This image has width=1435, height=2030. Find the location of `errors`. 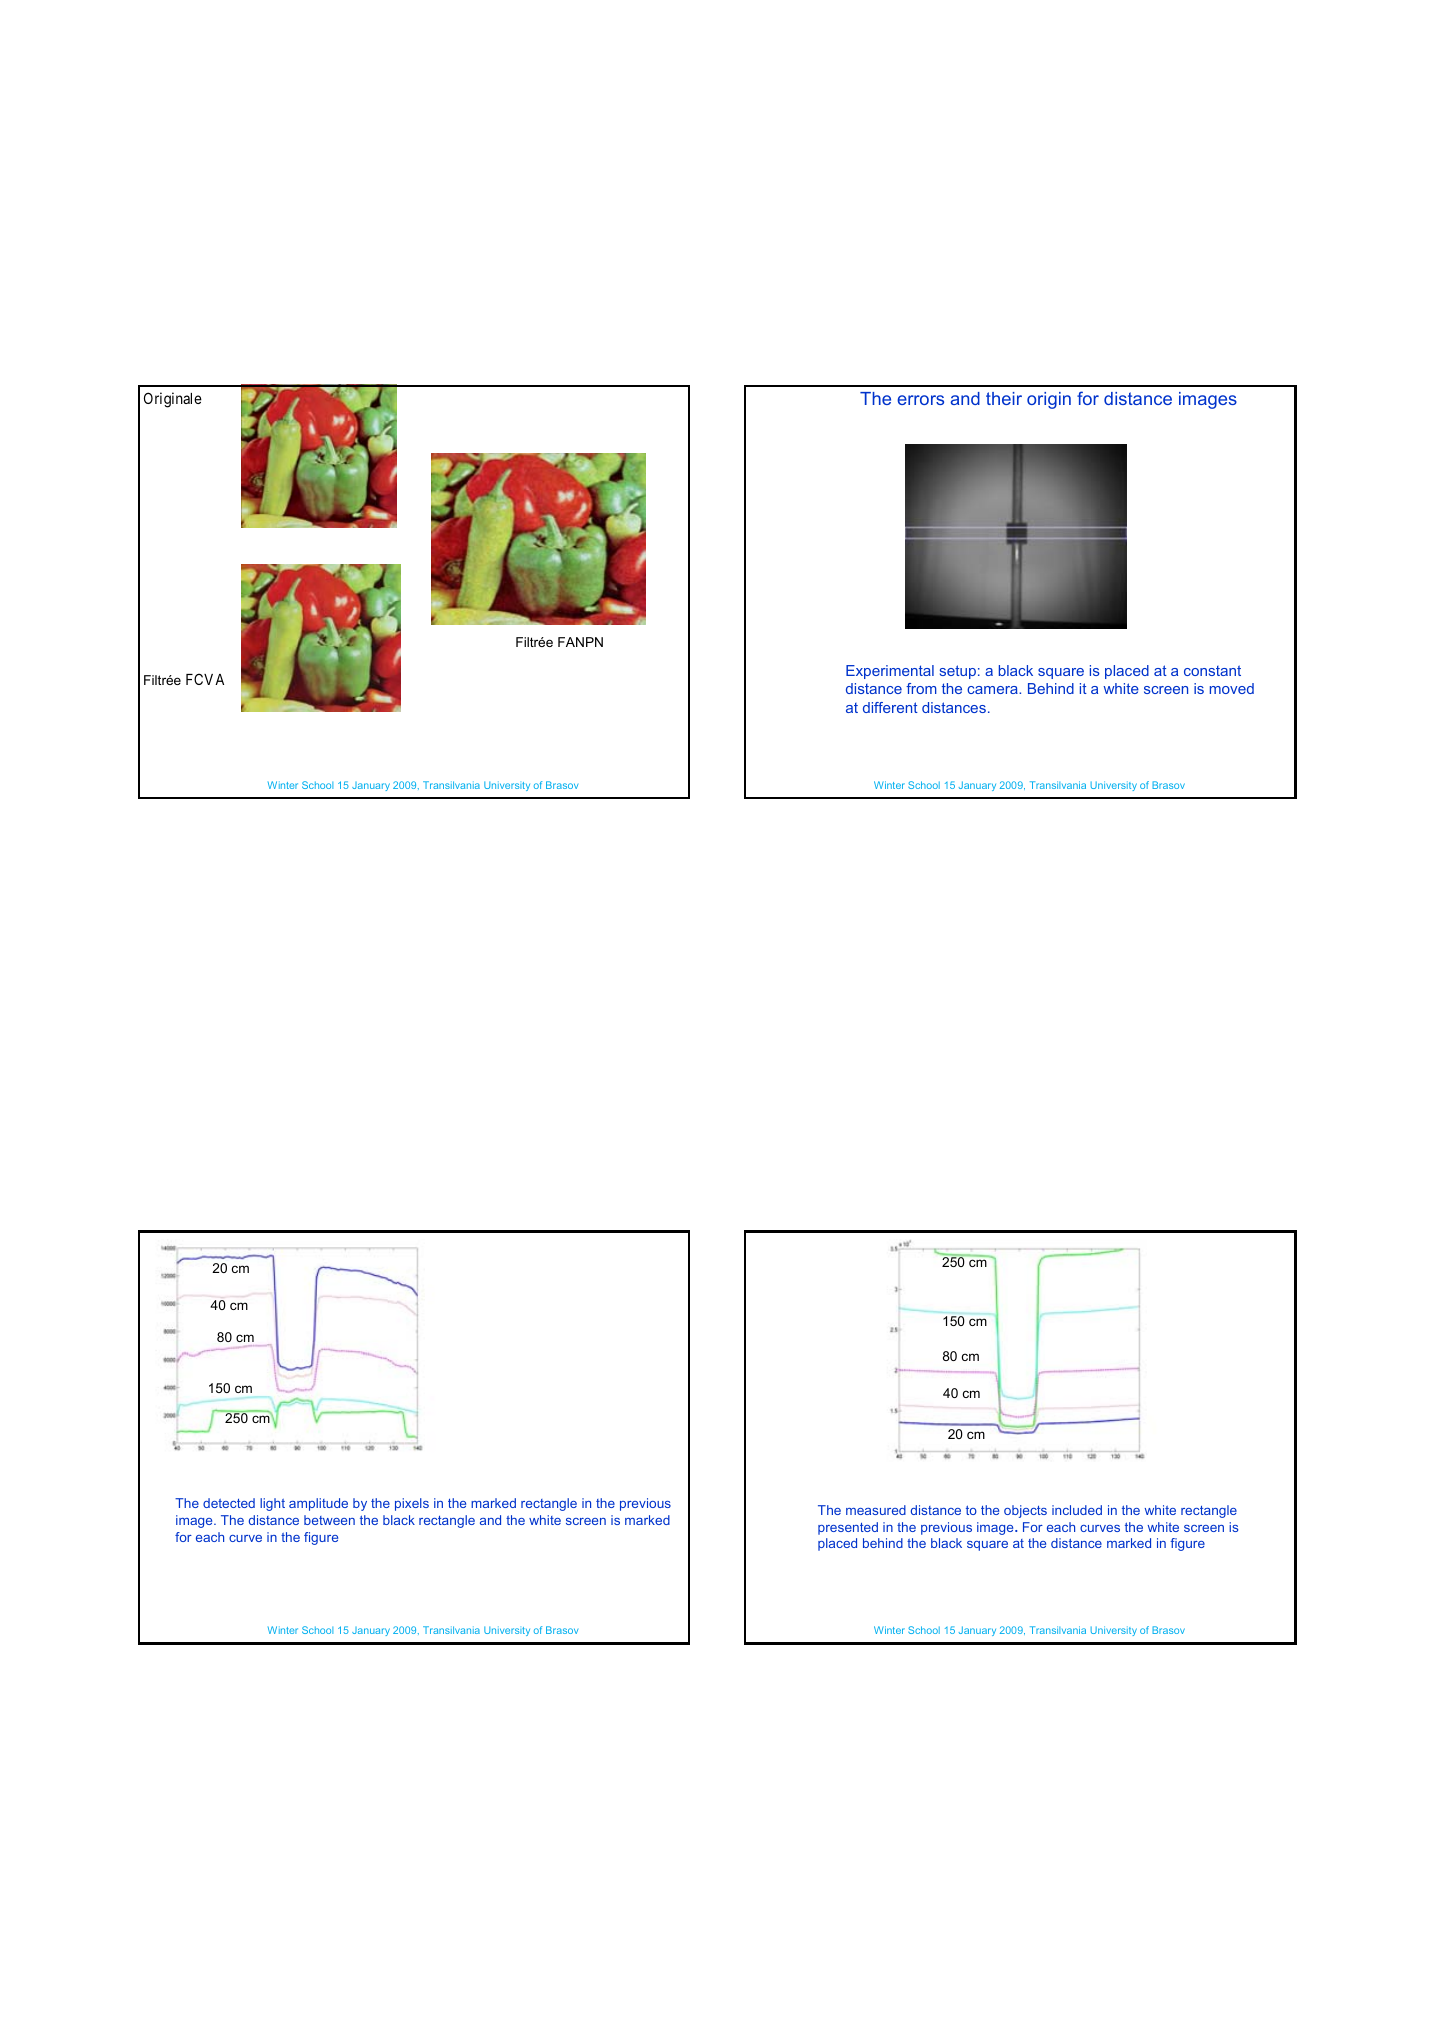

errors is located at coordinates (920, 400).
